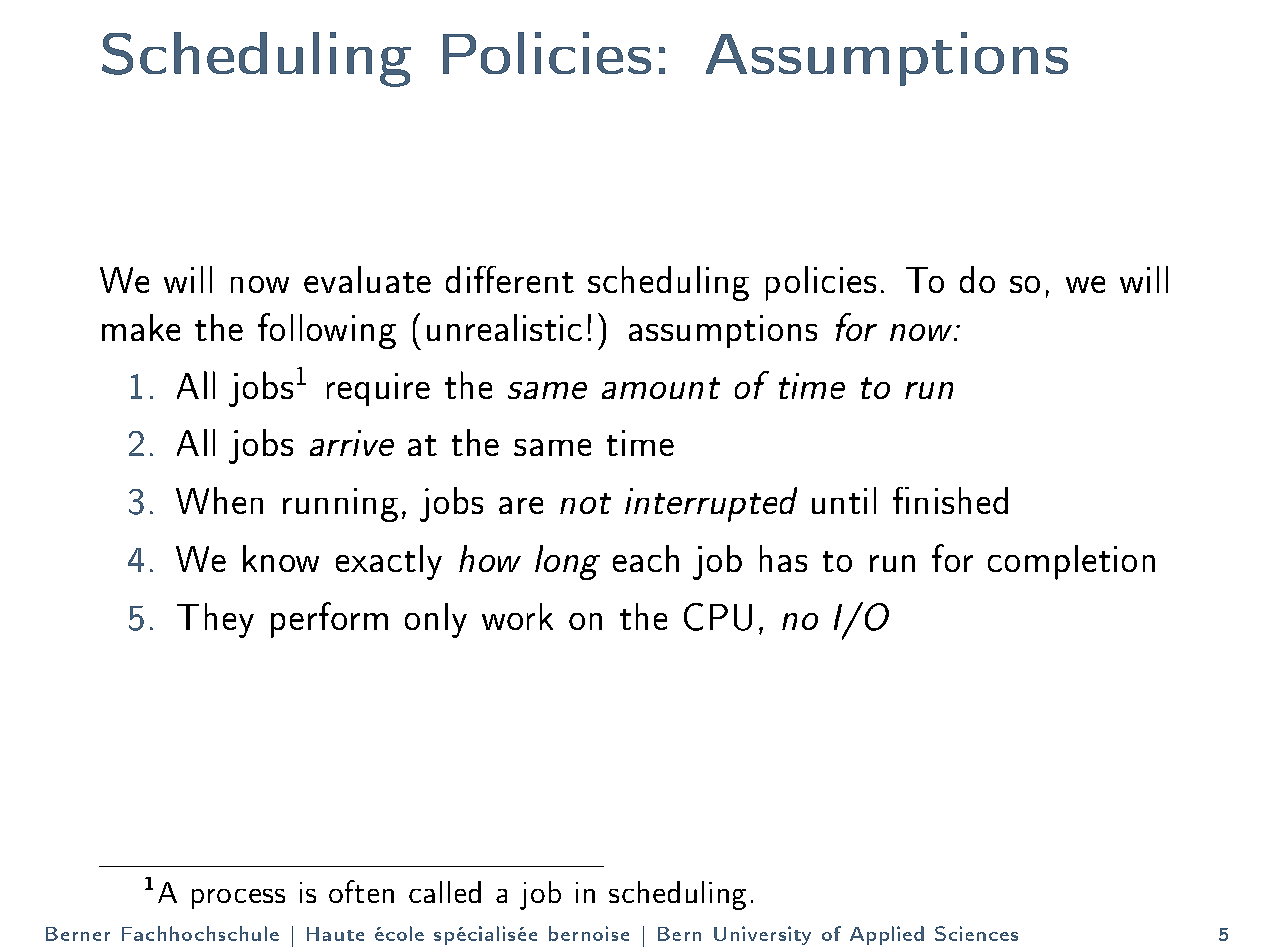 This screenshot has width=1271, height=952. What do you see at coordinates (361, 891) in the screenshot?
I see `often` at bounding box center [361, 891].
